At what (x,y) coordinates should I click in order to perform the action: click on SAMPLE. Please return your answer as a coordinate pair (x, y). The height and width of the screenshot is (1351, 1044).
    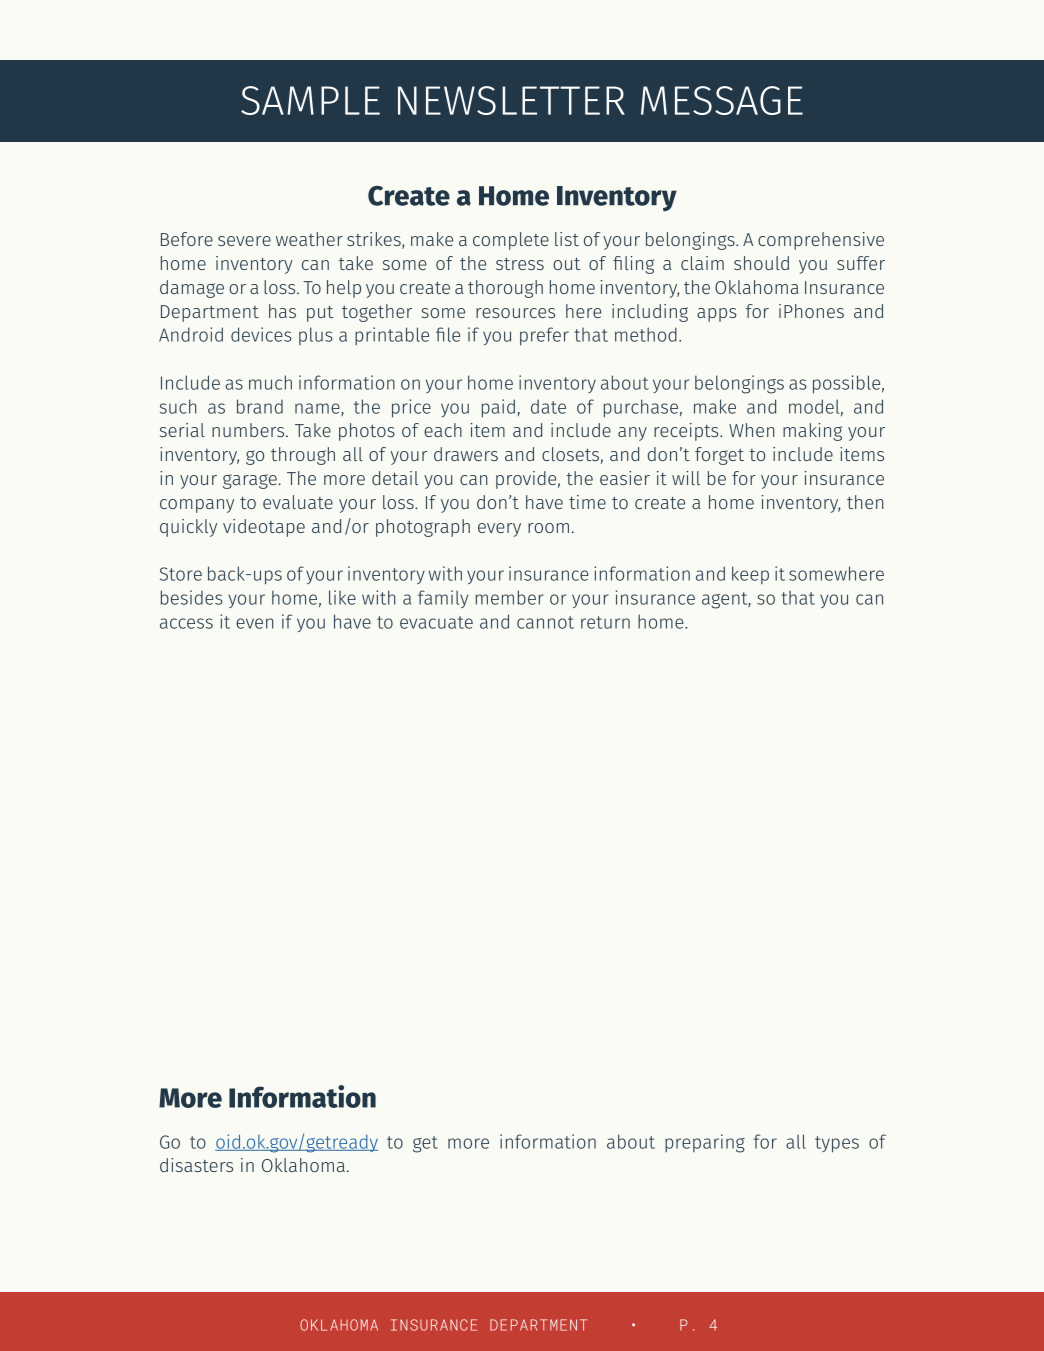
    Looking at the image, I should click on (310, 100).
